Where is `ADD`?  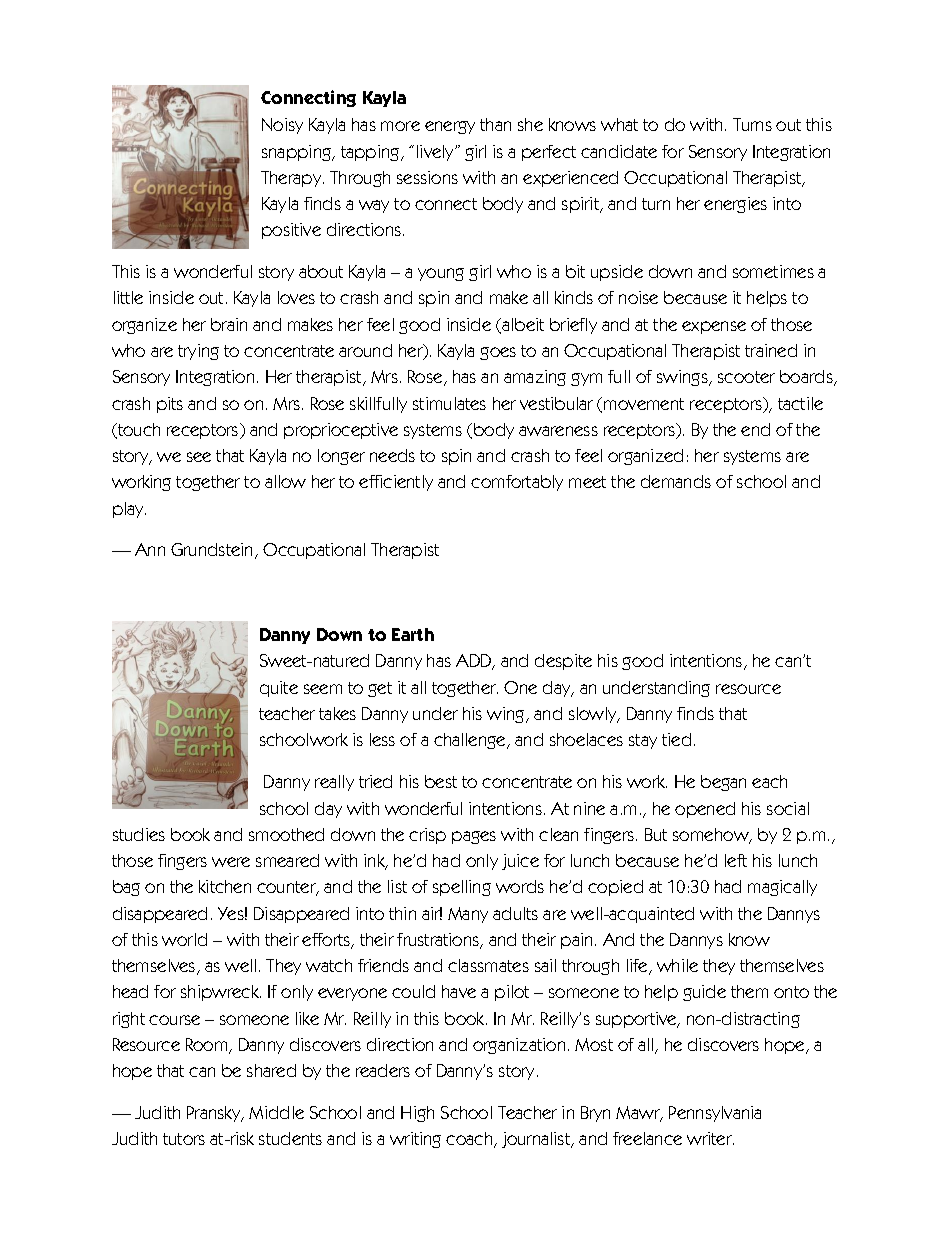
ADD is located at coordinates (475, 662).
